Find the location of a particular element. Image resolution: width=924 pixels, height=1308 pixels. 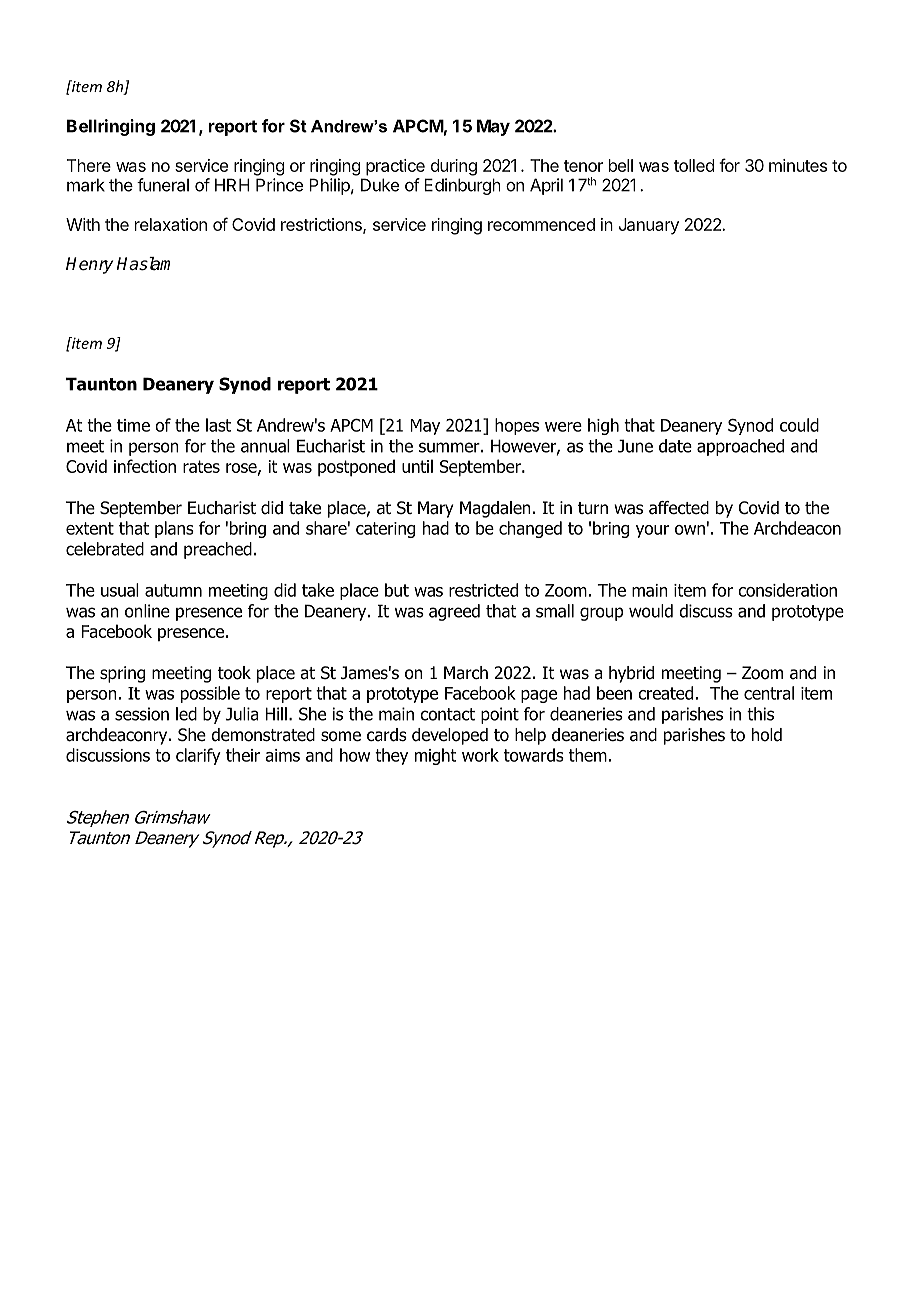

own is located at coordinates (690, 530).
